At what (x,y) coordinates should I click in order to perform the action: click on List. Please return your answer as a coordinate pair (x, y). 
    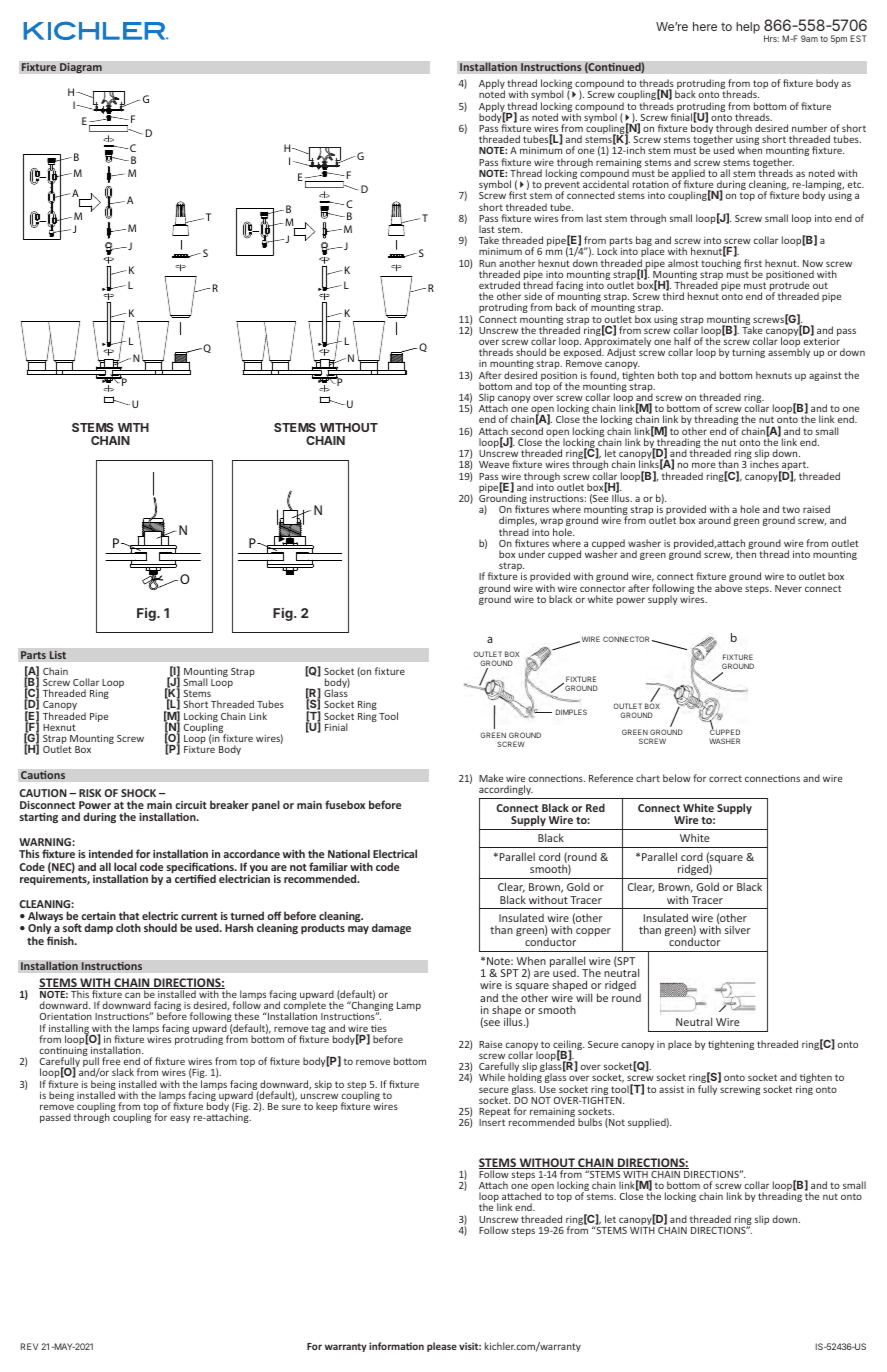
    Looking at the image, I should click on (57, 655).
